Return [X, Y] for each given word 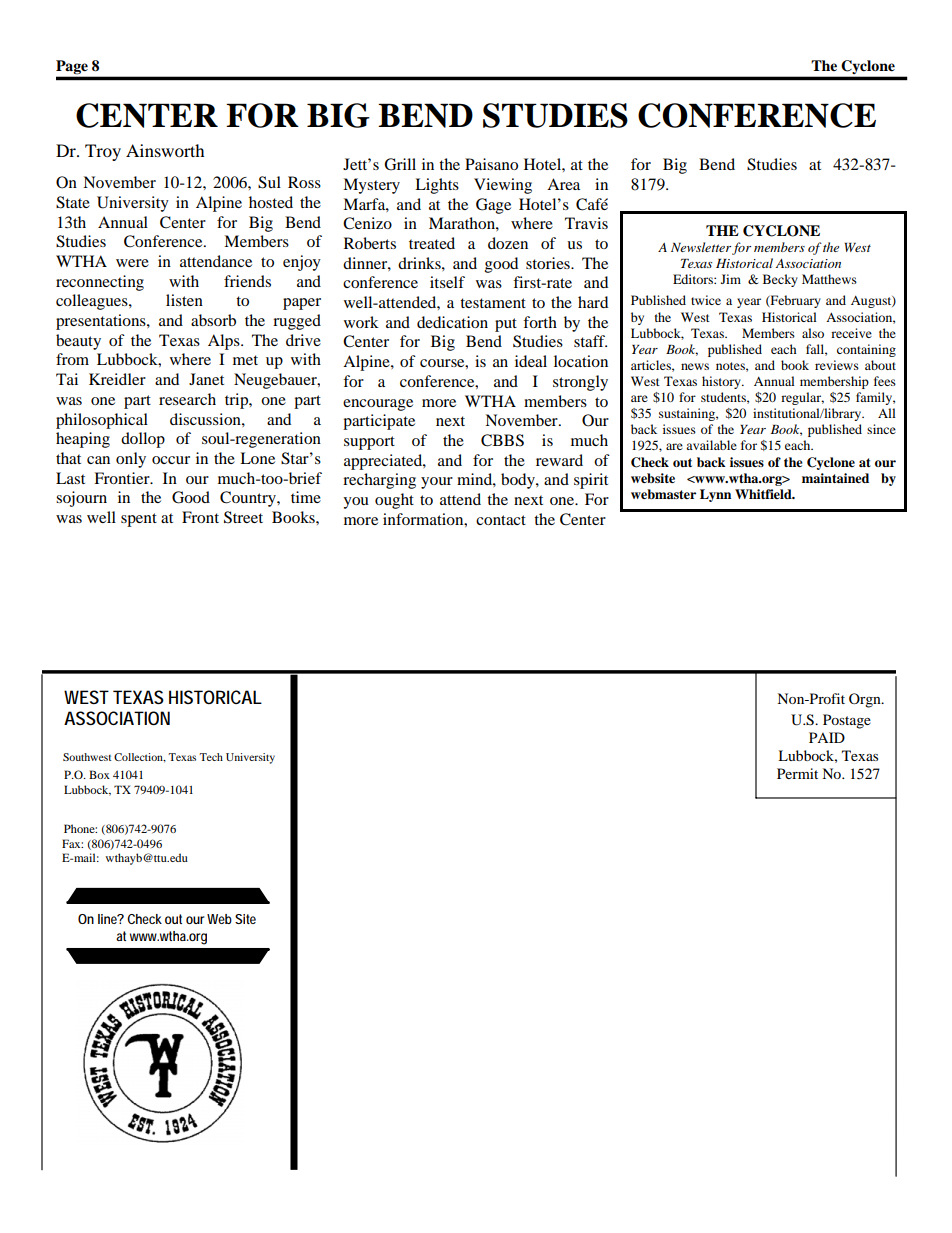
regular [802, 398]
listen [184, 300]
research [187, 399]
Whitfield [764, 494]
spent [139, 520]
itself [447, 282]
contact [501, 520]
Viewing [503, 186]
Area [563, 184]
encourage [378, 405]
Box [99, 774]
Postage [847, 721]
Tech [211, 757]
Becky [780, 280]
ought [394, 501]
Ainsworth [165, 150]
